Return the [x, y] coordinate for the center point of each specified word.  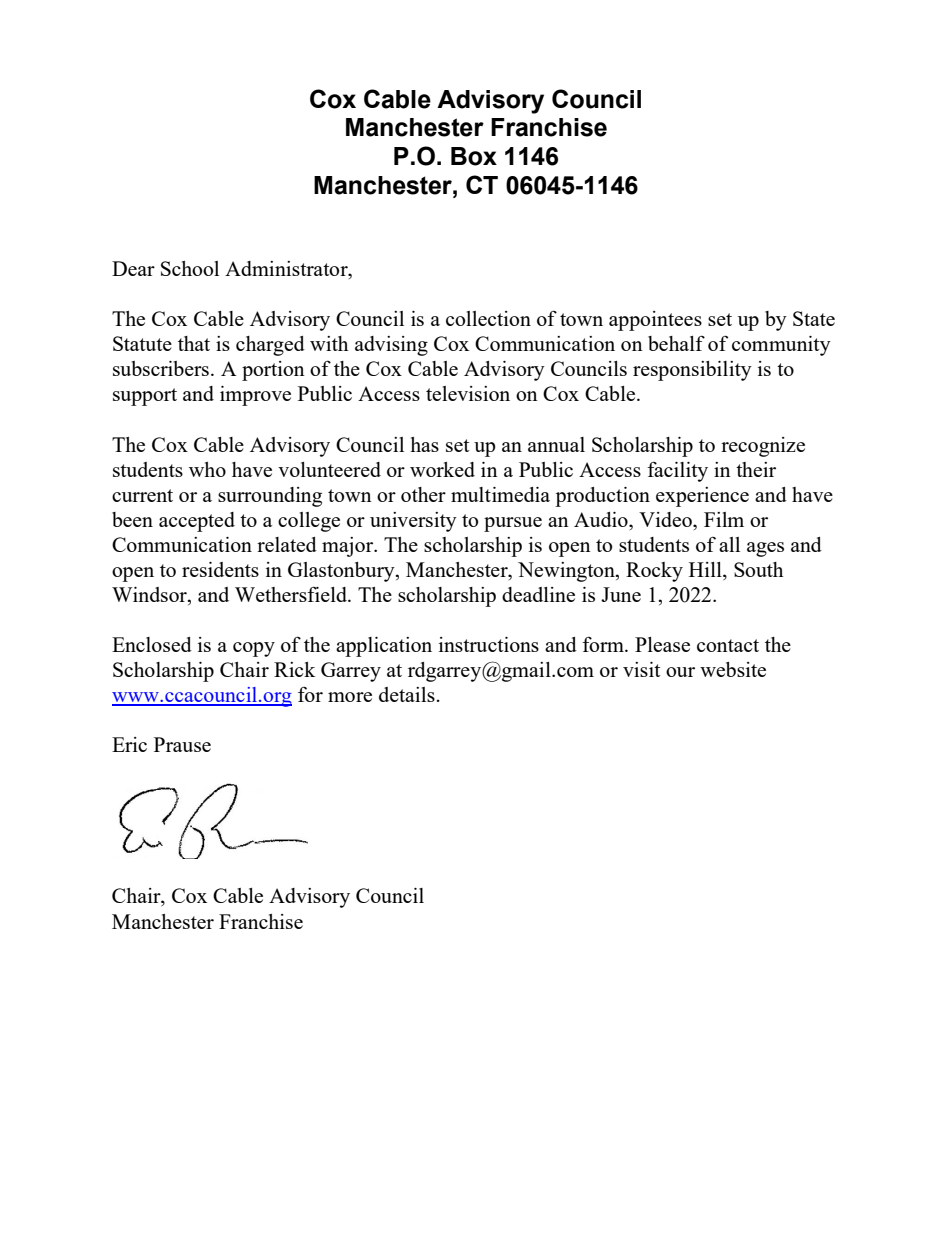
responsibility [692, 371]
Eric [129, 744]
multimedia [500, 494]
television [468, 393]
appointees [655, 321]
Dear [133, 268]
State [814, 318]
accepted [197, 522]
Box [474, 156]
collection [488, 318]
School [190, 268]
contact [728, 645]
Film [724, 519]
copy [254, 649]
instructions [489, 644]
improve [255, 396]
